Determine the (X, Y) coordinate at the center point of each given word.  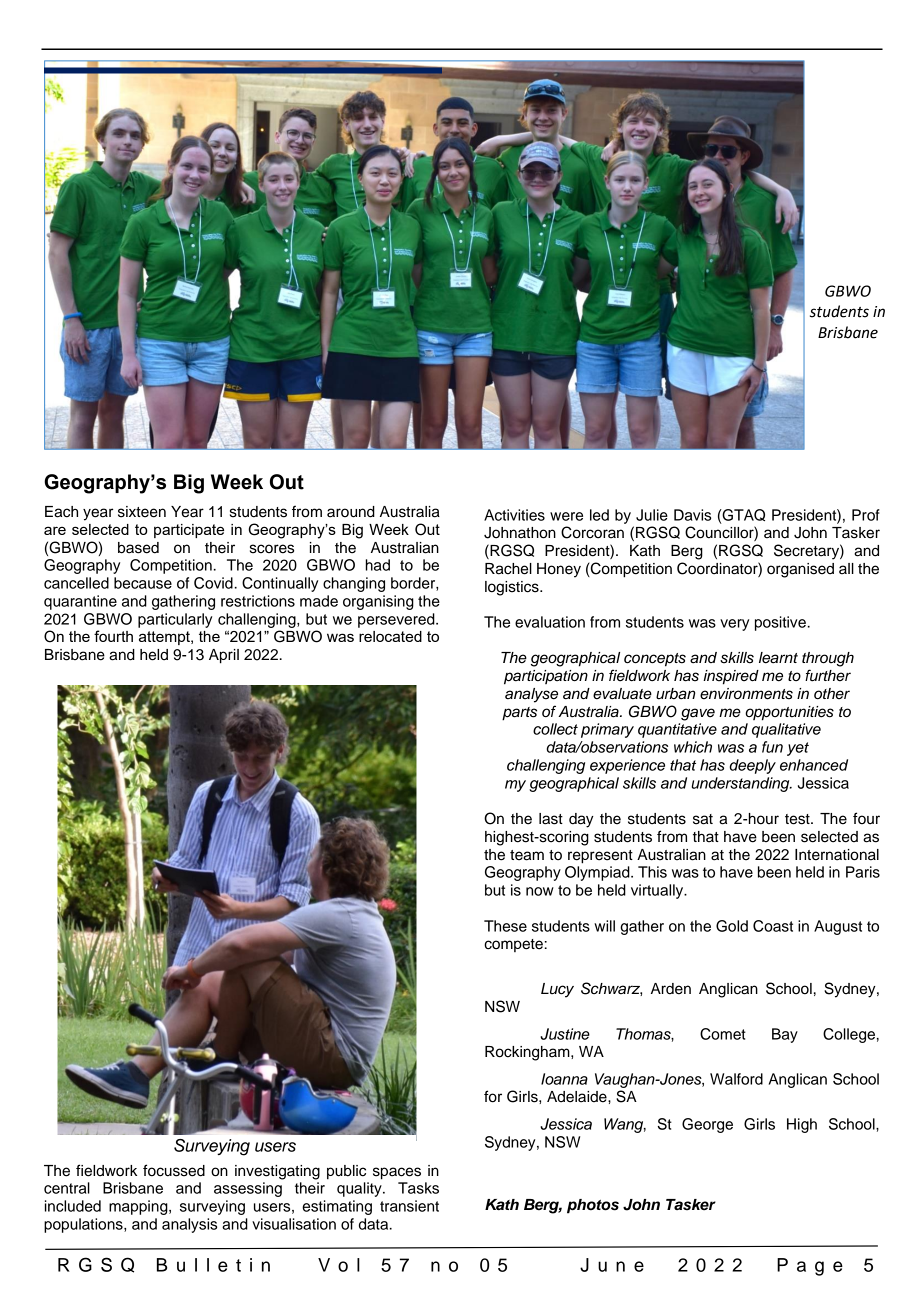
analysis (189, 1225)
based (138, 548)
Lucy (557, 990)
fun (772, 747)
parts (519, 714)
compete (513, 945)
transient (409, 1206)
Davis (692, 515)
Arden (671, 989)
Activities (514, 515)
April (224, 656)
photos (593, 1206)
